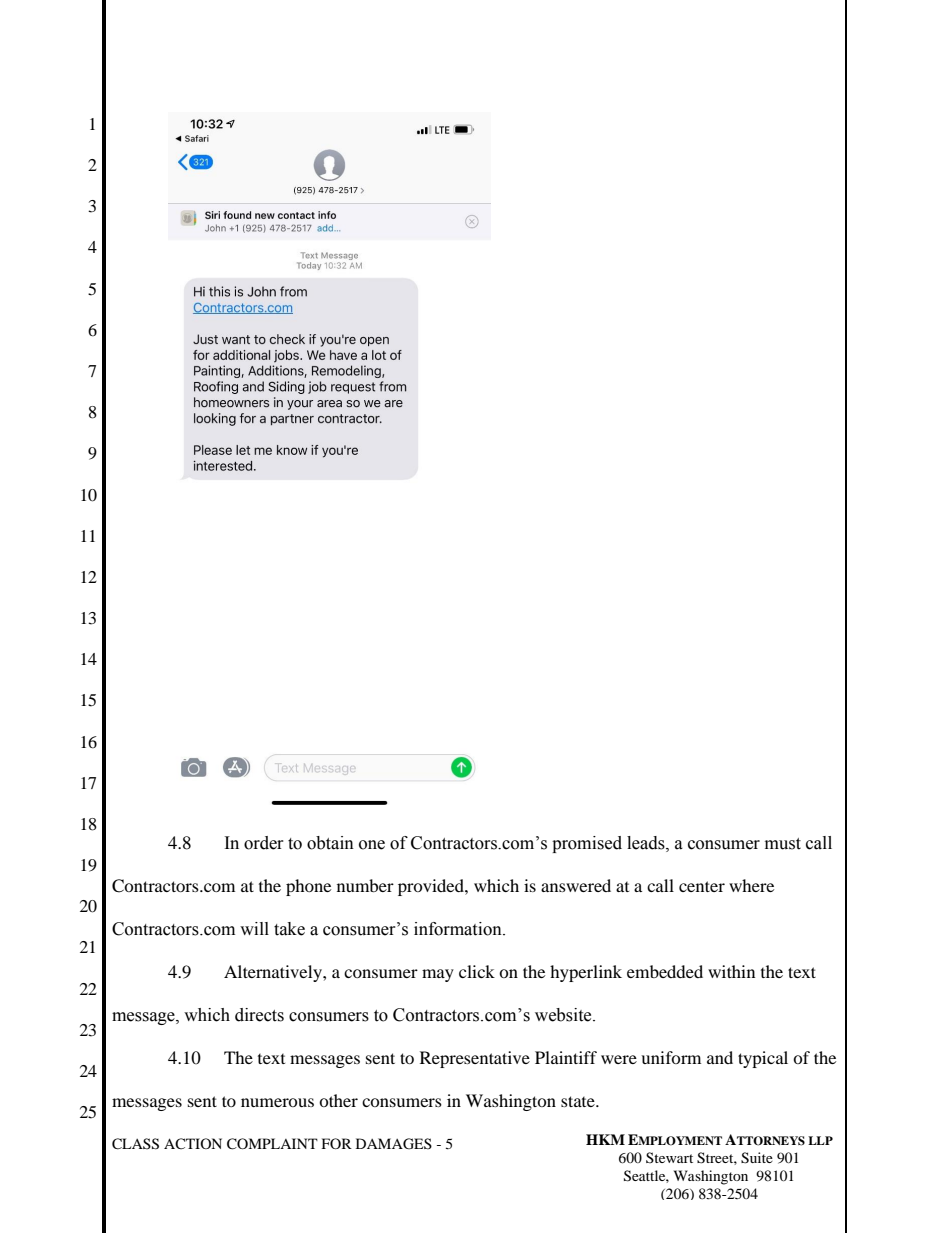 Image resolution: width=952 pixels, height=1233 pixels. I want to click on must, so click(783, 844).
